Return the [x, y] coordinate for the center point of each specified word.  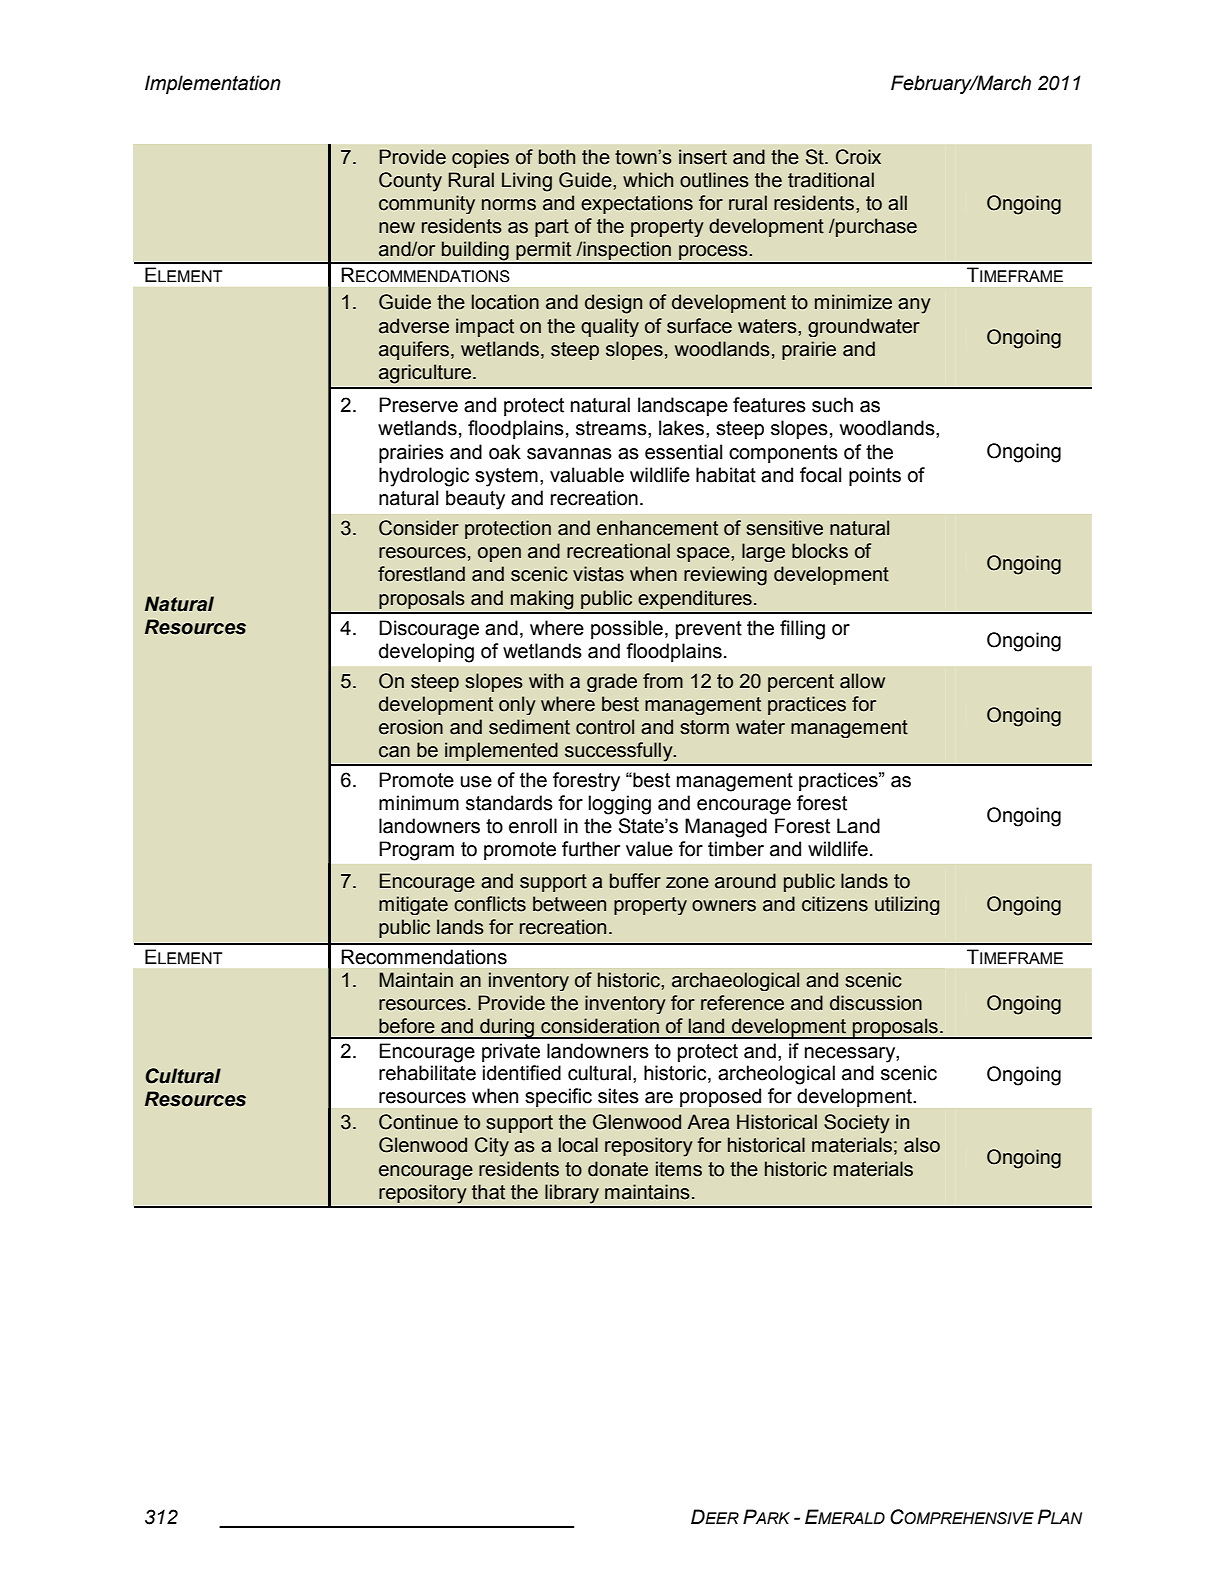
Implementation [213, 84]
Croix [858, 157]
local [578, 1145]
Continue [418, 1122]
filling [802, 630]
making [542, 600]
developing [426, 653]
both [557, 157]
